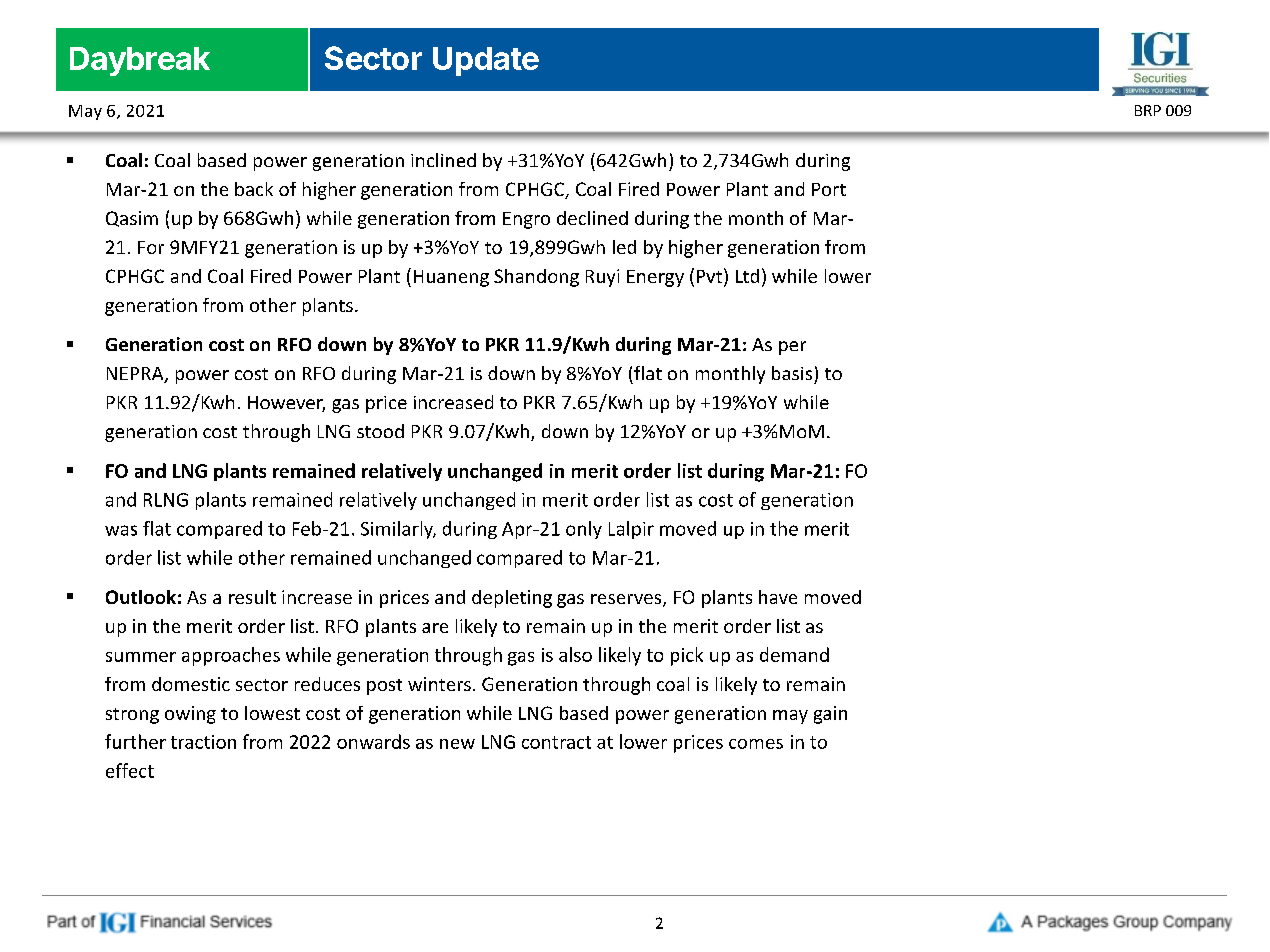  I want to click on BRP, so click(1148, 110).
